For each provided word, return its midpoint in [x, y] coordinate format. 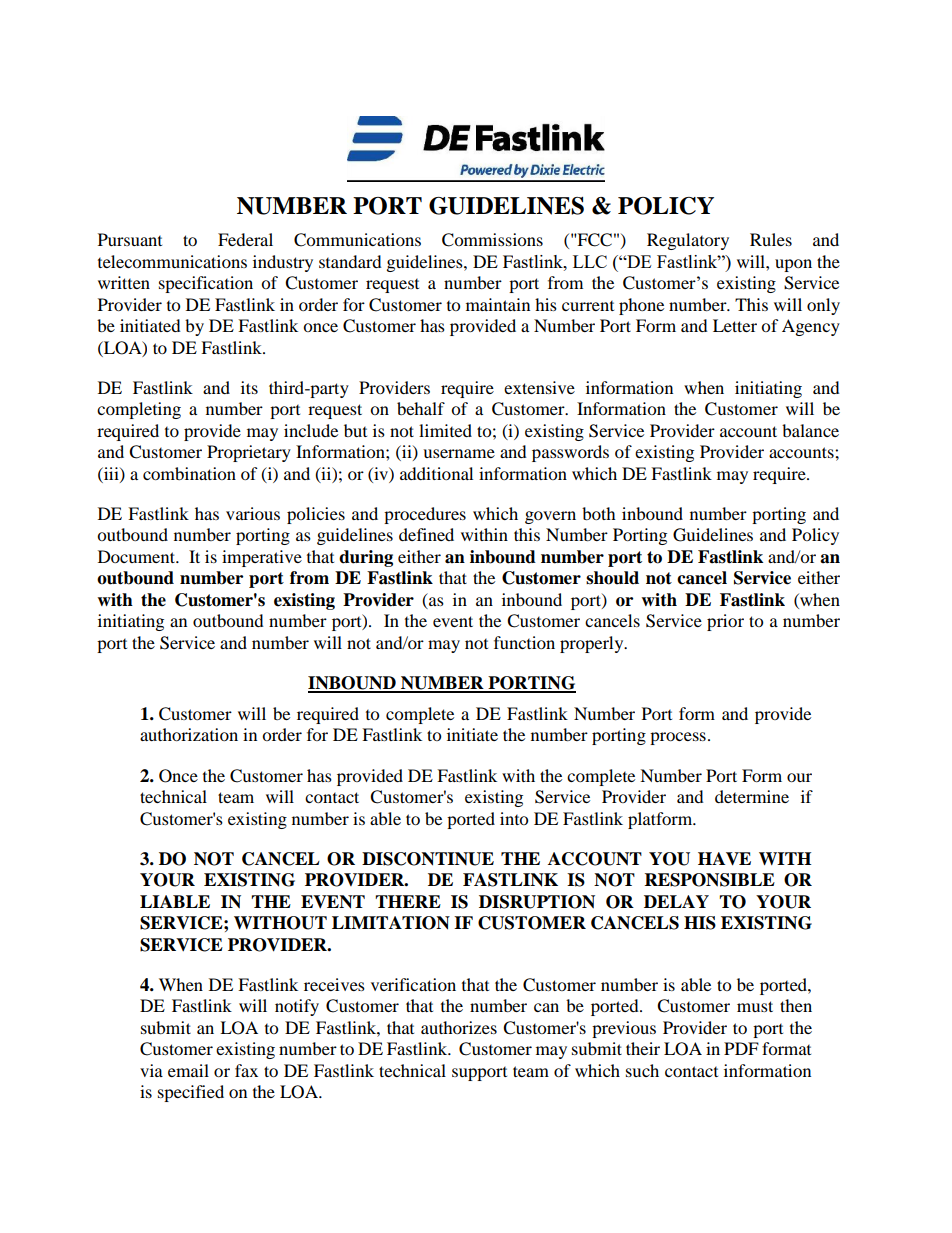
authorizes [459, 1027]
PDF [741, 1048]
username [459, 453]
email [188, 1070]
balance [810, 430]
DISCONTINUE [428, 859]
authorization [189, 734]
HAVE [724, 859]
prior [725, 622]
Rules [771, 239]
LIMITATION [391, 923]
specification [206, 284]
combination [189, 473]
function [524, 642]
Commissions [492, 240]
